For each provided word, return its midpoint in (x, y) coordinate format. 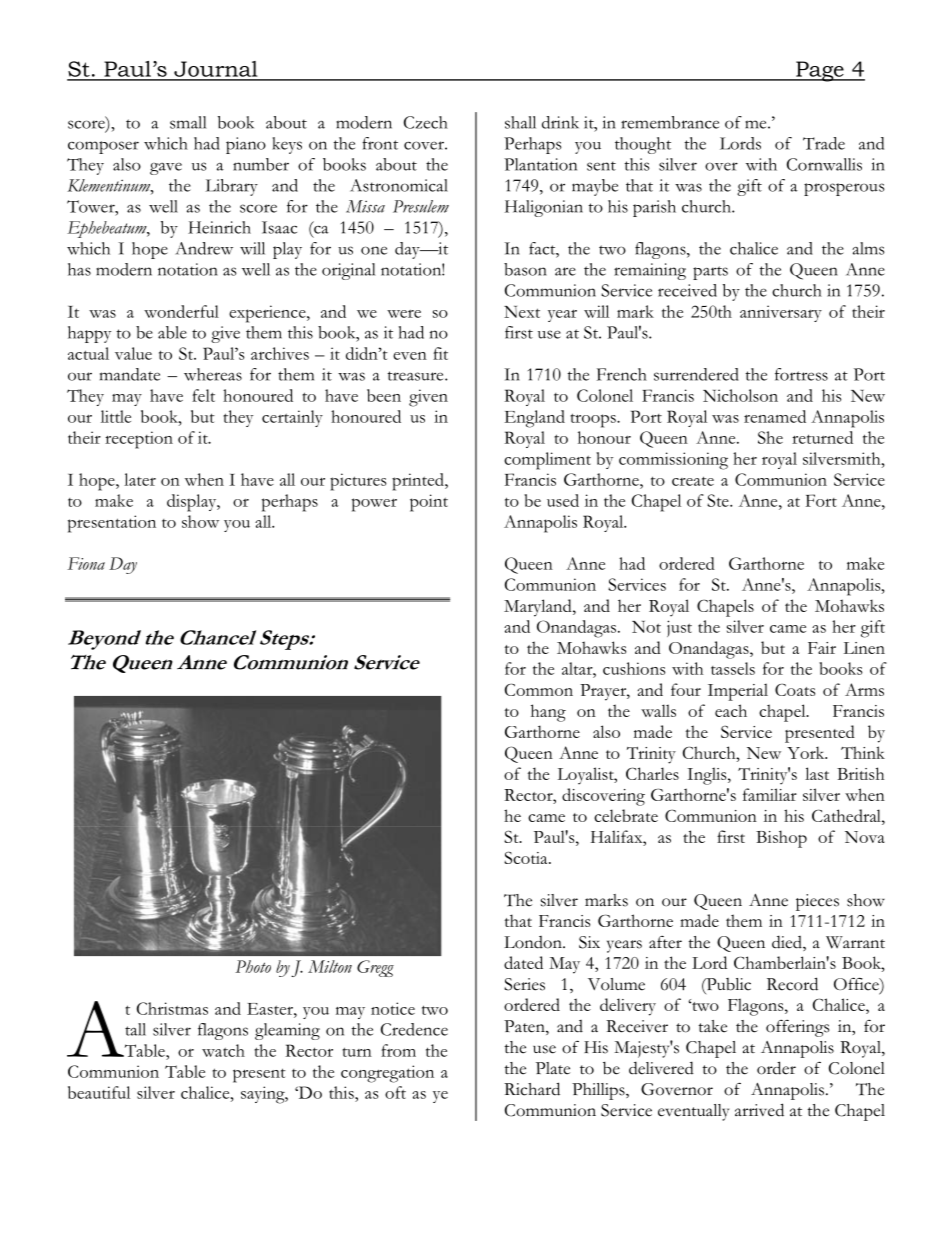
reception (139, 440)
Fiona (86, 563)
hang (548, 713)
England (534, 419)
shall (520, 122)
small (188, 122)
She (770, 437)
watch (223, 1050)
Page (820, 71)
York (807, 752)
